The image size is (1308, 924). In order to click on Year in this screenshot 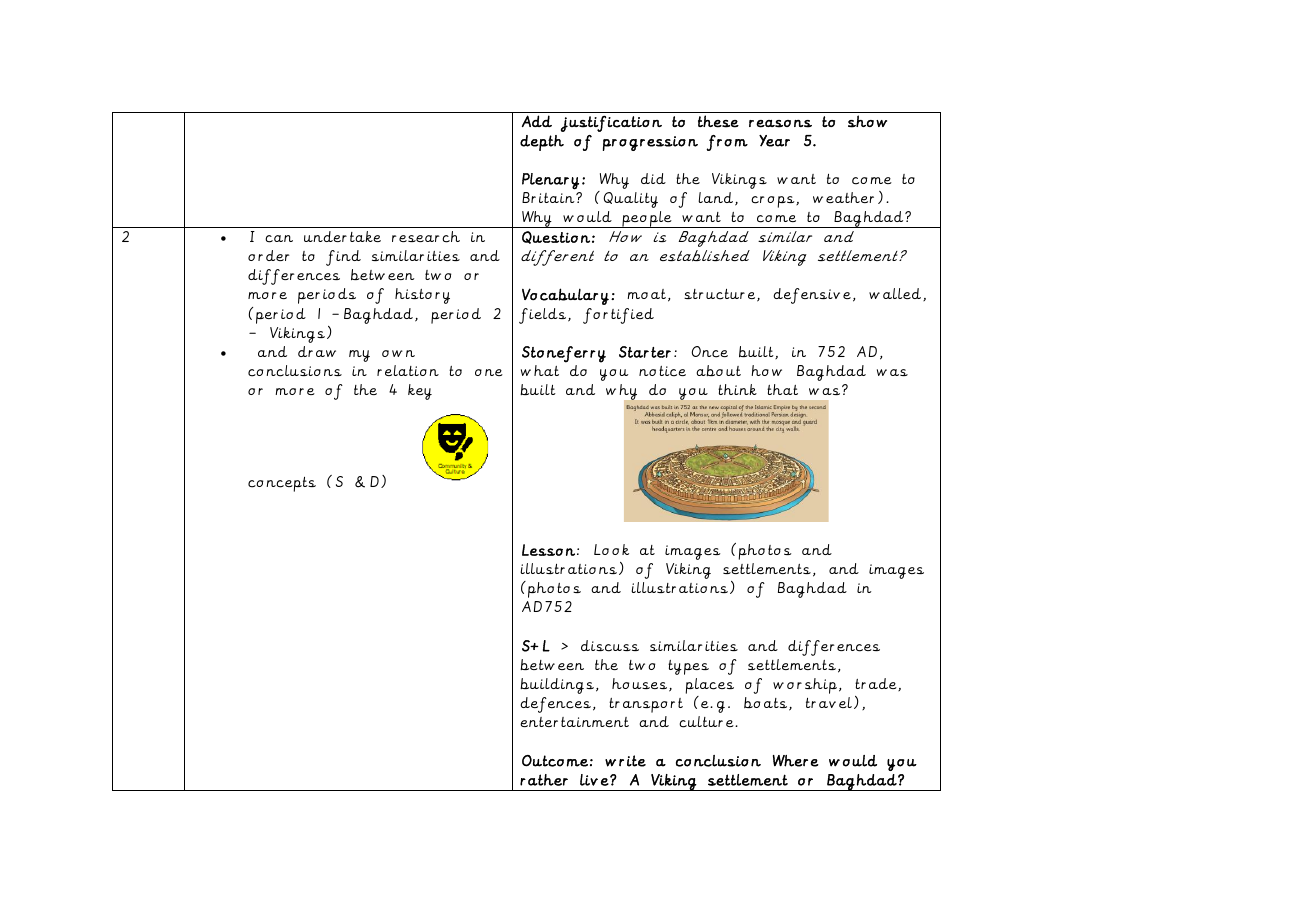, I will do `click(774, 141)`.
